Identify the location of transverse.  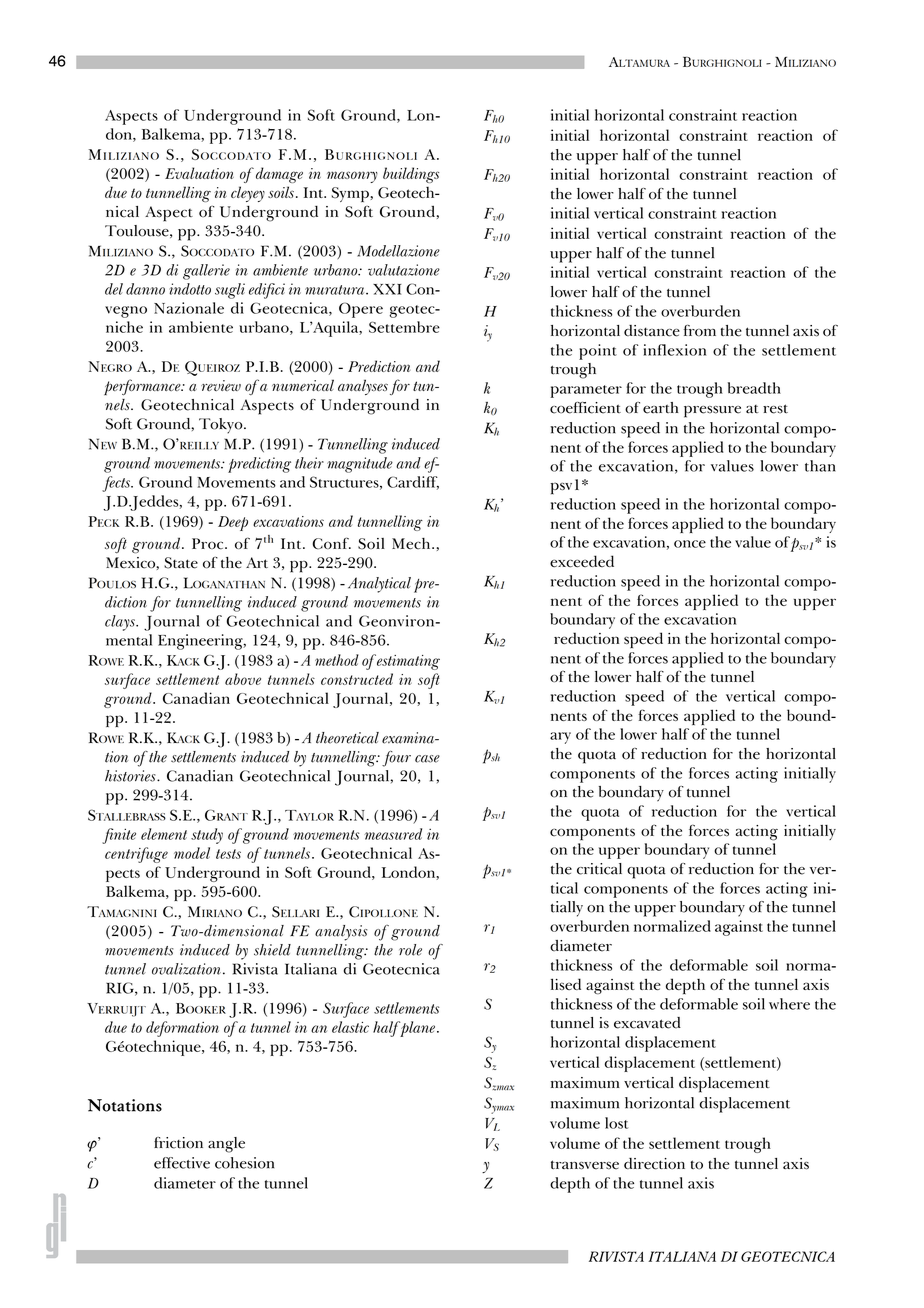
(585, 1165).
